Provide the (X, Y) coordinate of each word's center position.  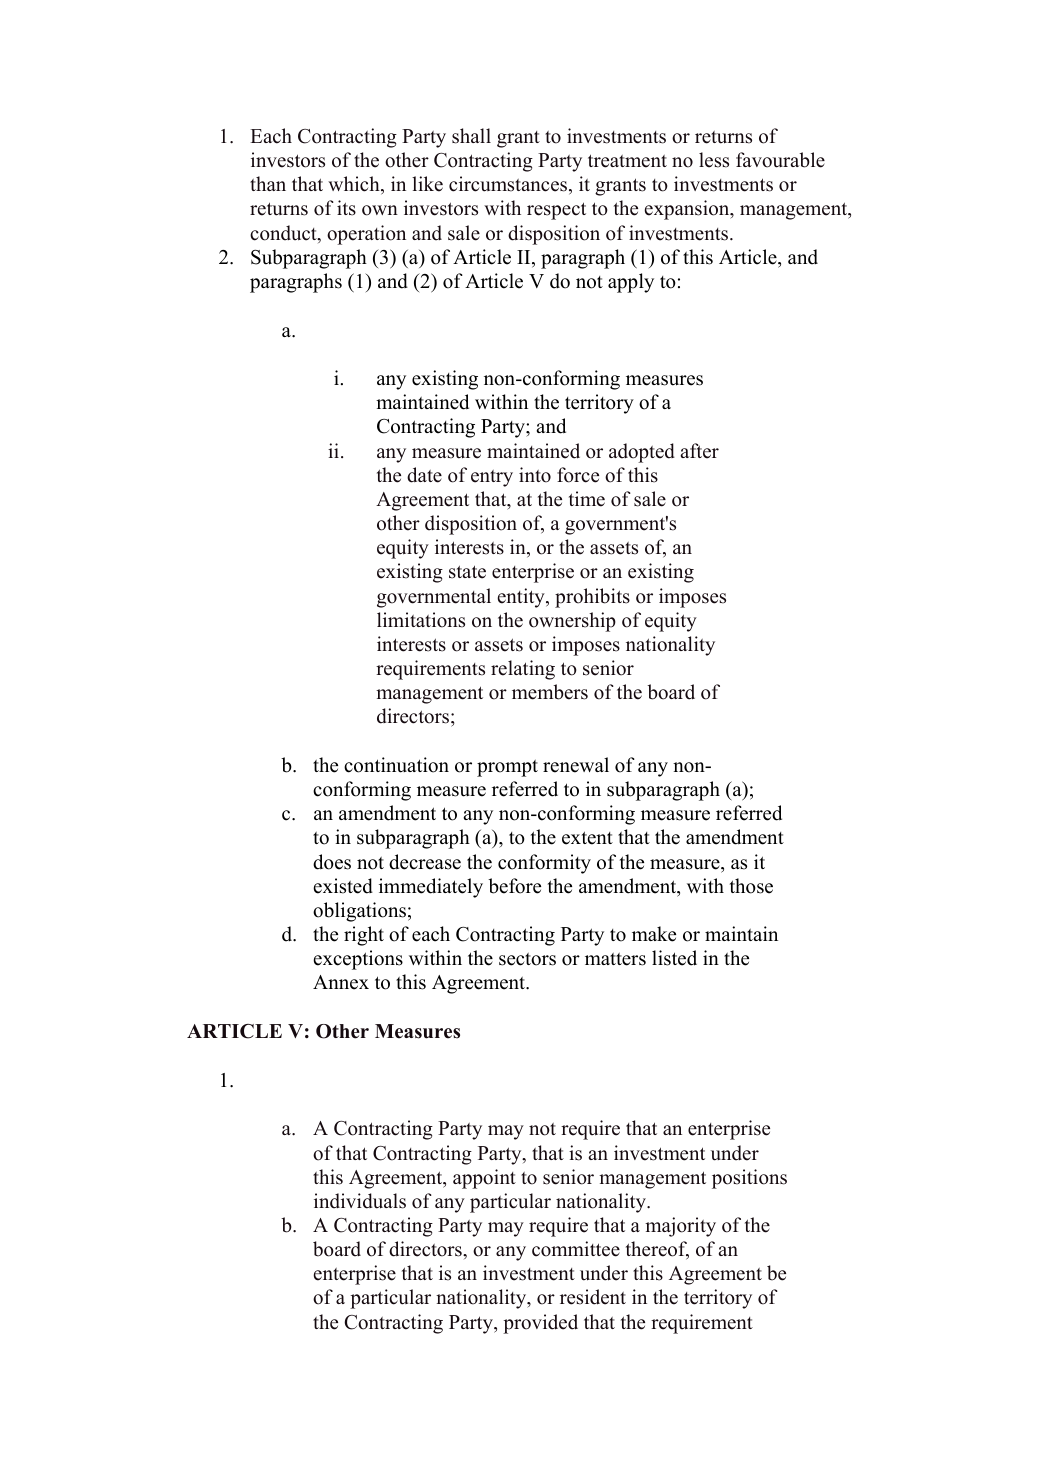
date (424, 475)
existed (343, 886)
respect (556, 211)
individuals (360, 1201)
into (535, 475)
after (699, 451)
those (751, 886)
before (514, 886)
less (714, 160)
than (268, 183)
